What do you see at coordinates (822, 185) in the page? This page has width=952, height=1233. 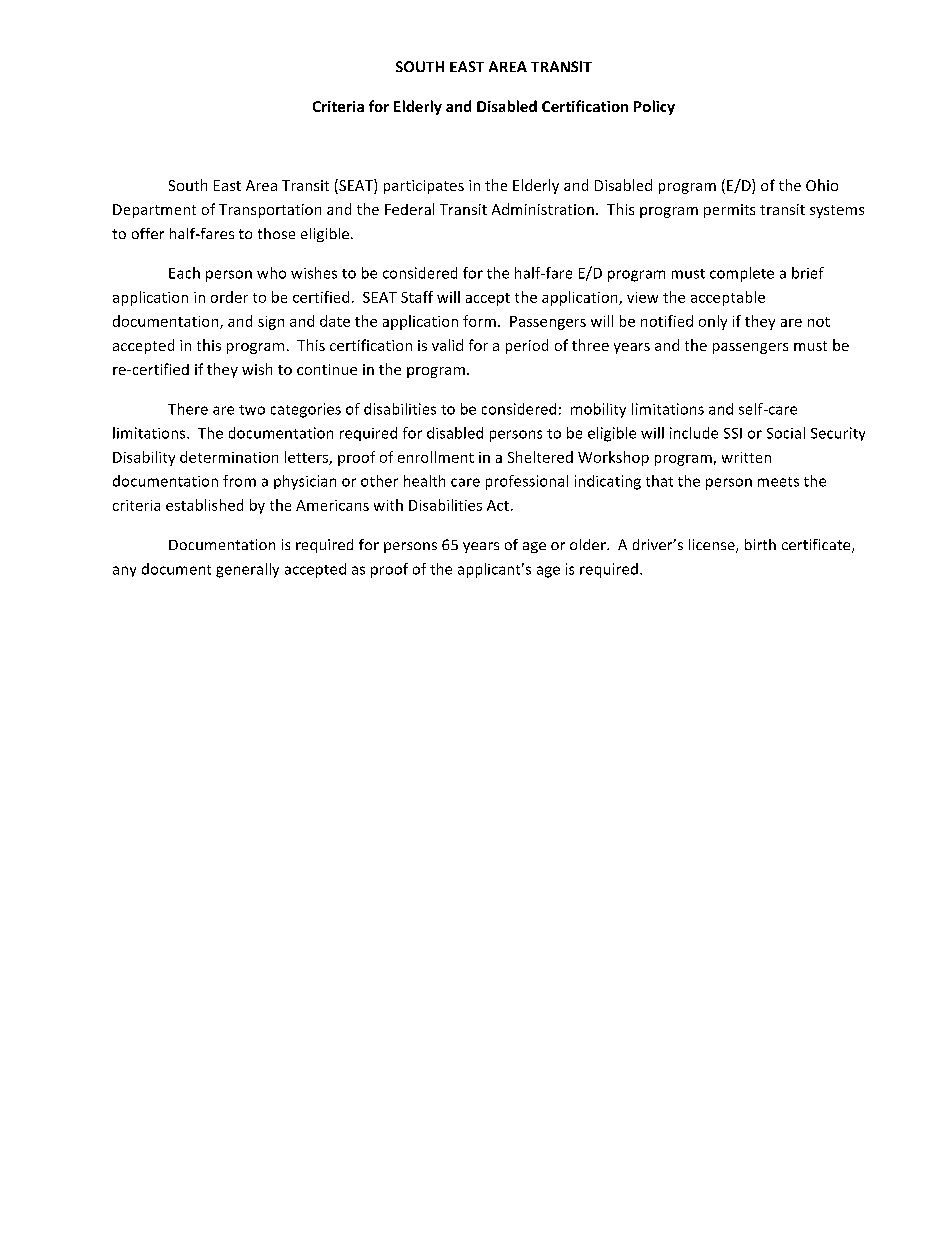 I see `Ohio` at bounding box center [822, 185].
